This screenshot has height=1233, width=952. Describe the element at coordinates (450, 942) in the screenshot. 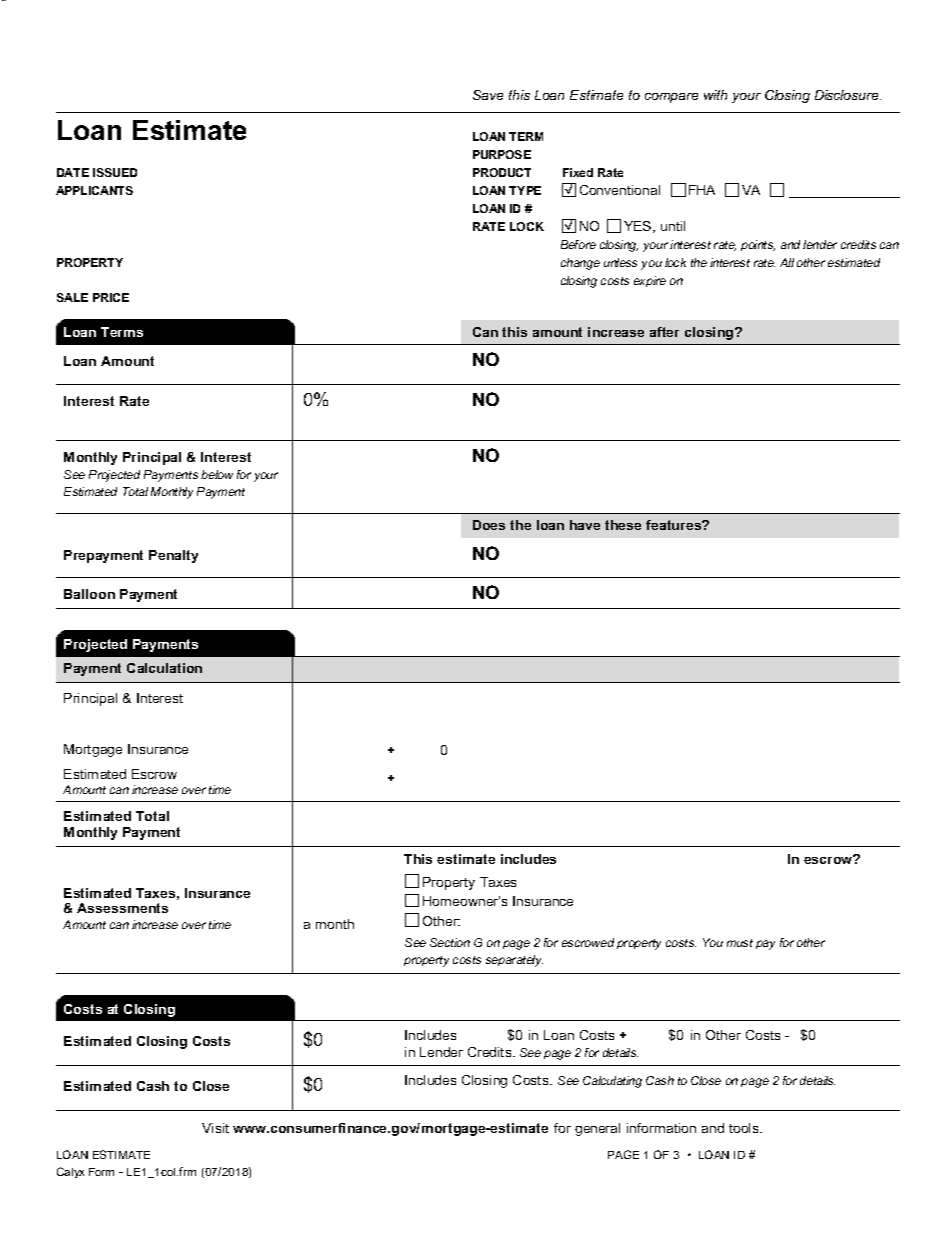

I see `Section` at that location.
